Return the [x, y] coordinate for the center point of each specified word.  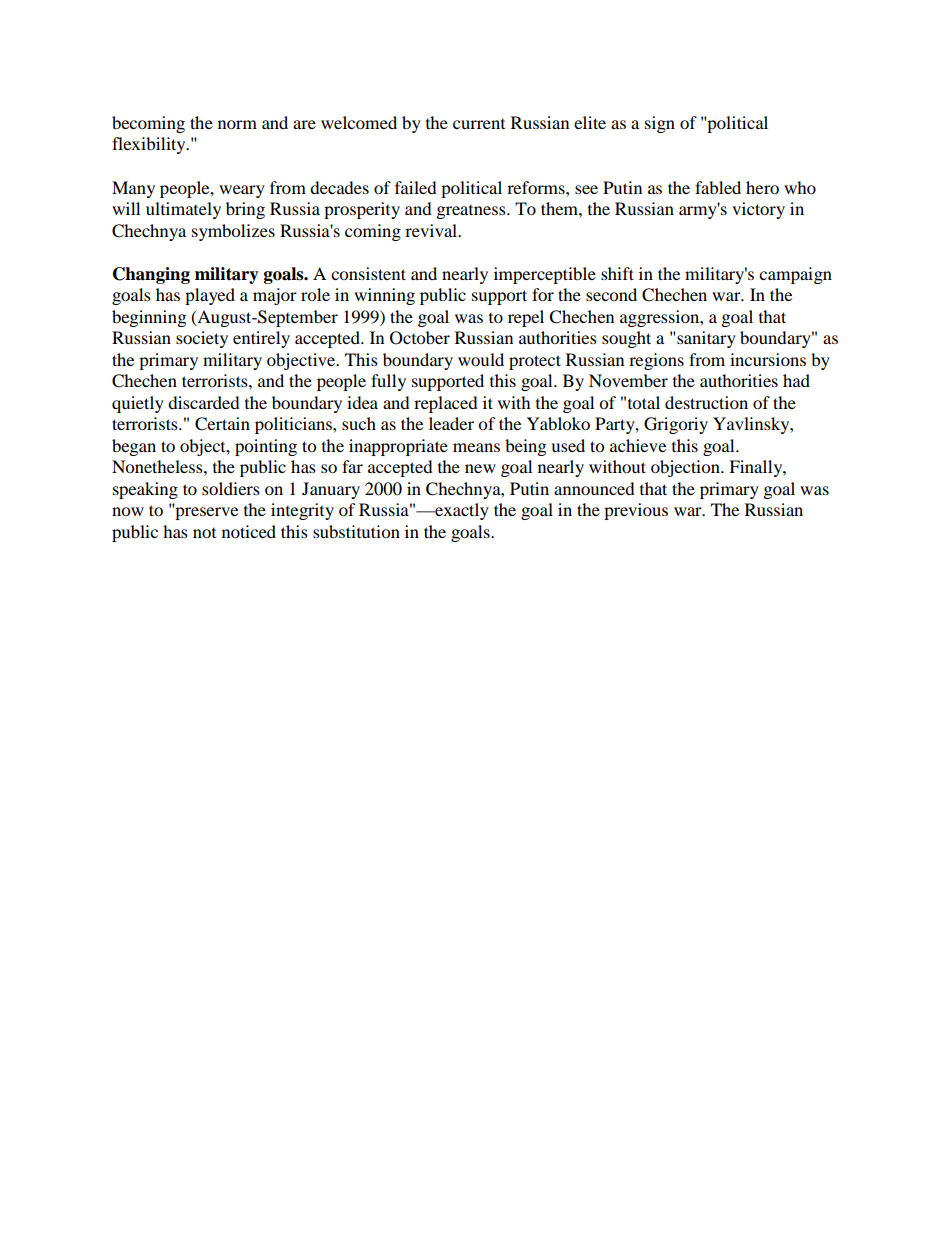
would [481, 359]
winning [384, 296]
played [210, 296]
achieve [638, 445]
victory [758, 210]
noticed [249, 531]
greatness [472, 212]
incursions [768, 359]
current [479, 124]
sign [660, 124]
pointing [266, 447]
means [476, 447]
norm [237, 124]
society [202, 339]
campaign [795, 275]
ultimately [183, 210]
